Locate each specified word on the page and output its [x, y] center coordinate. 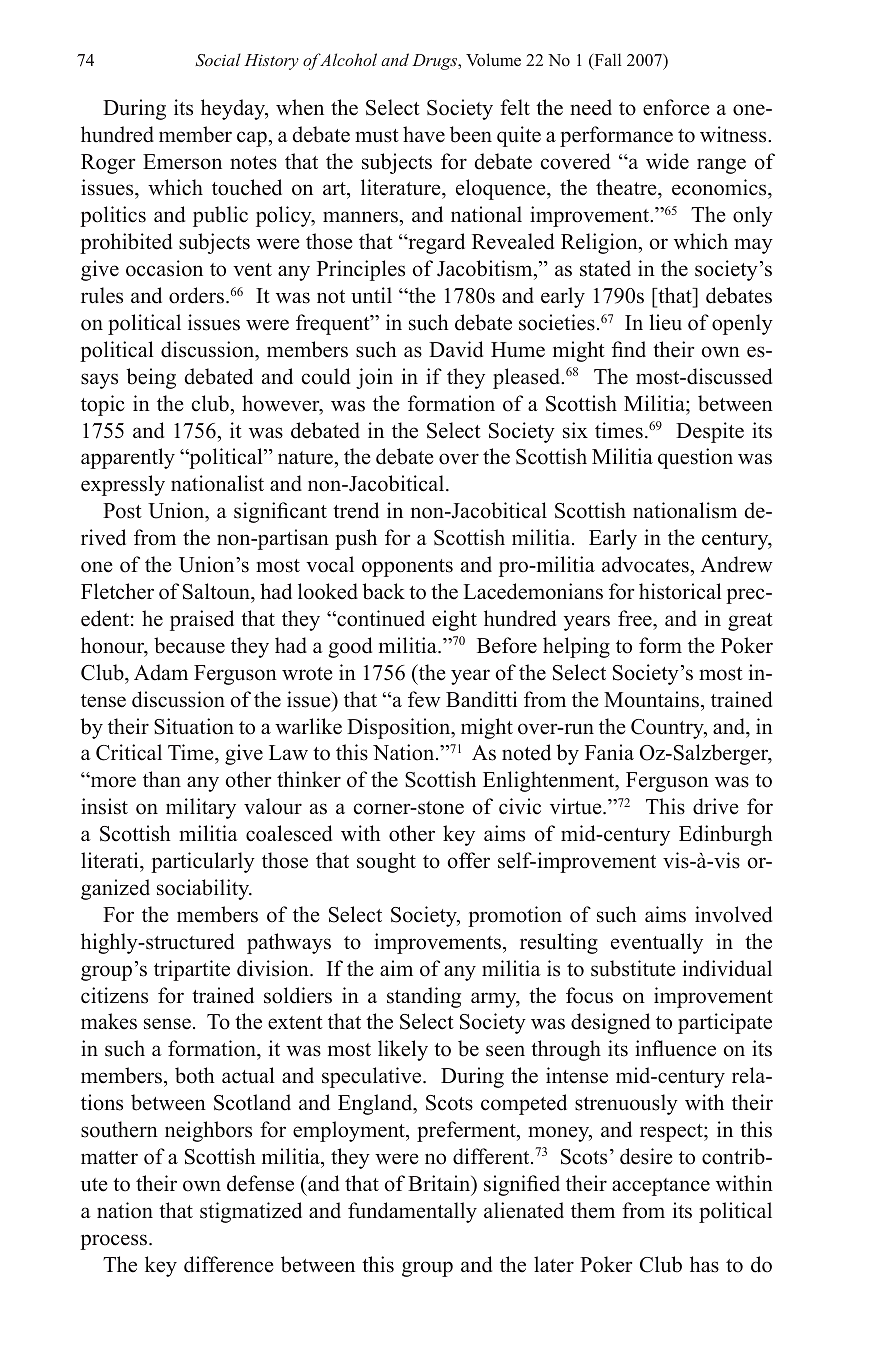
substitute [633, 968]
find [629, 349]
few [424, 699]
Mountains [653, 699]
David [456, 349]
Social [218, 60]
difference [228, 1264]
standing [424, 997]
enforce [676, 107]
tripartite [192, 970]
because [189, 645]
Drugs [436, 62]
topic [103, 405]
